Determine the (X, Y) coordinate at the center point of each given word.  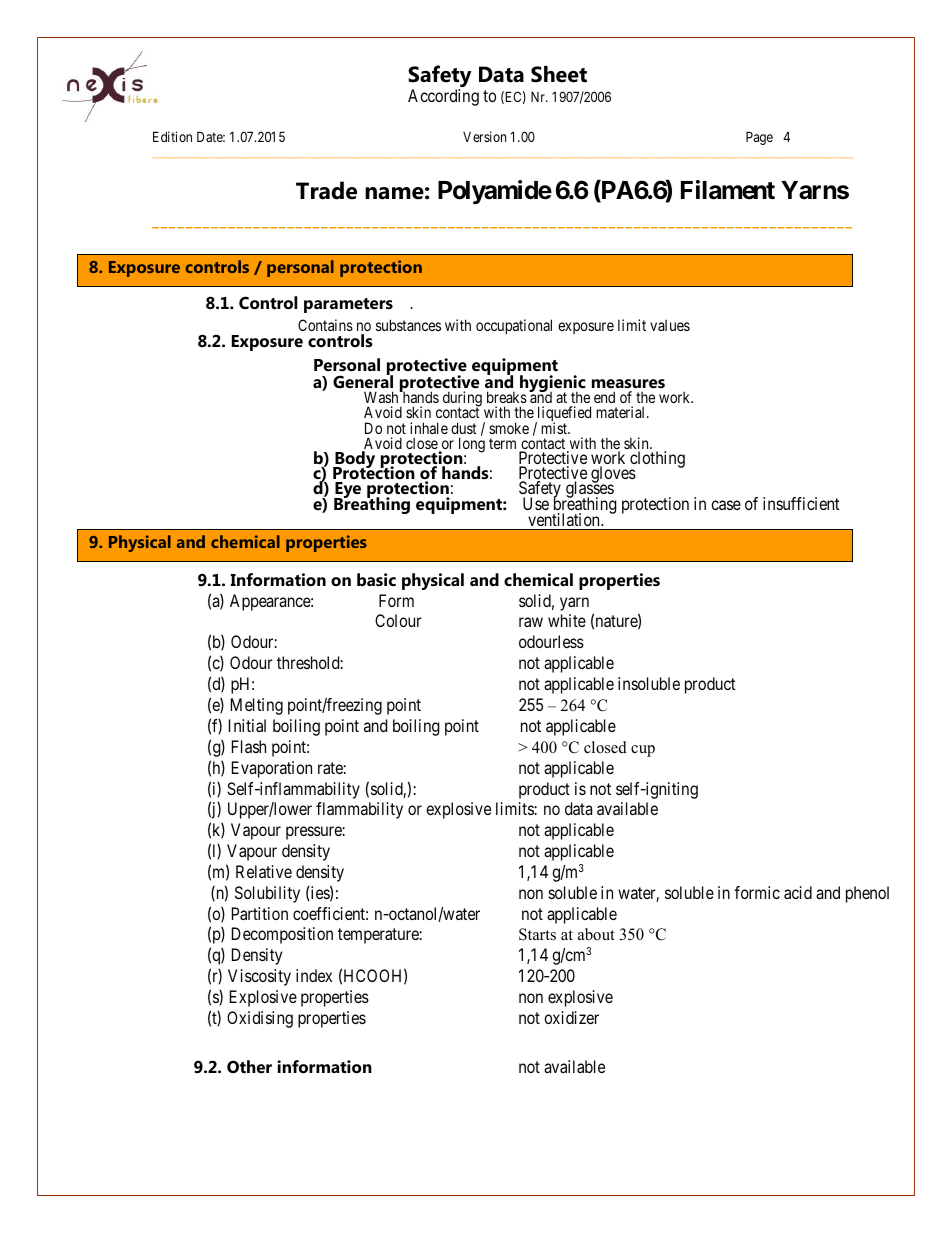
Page (759, 138)
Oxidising (260, 1019)
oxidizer (571, 1017)
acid (798, 892)
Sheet (559, 74)
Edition (172, 136)
